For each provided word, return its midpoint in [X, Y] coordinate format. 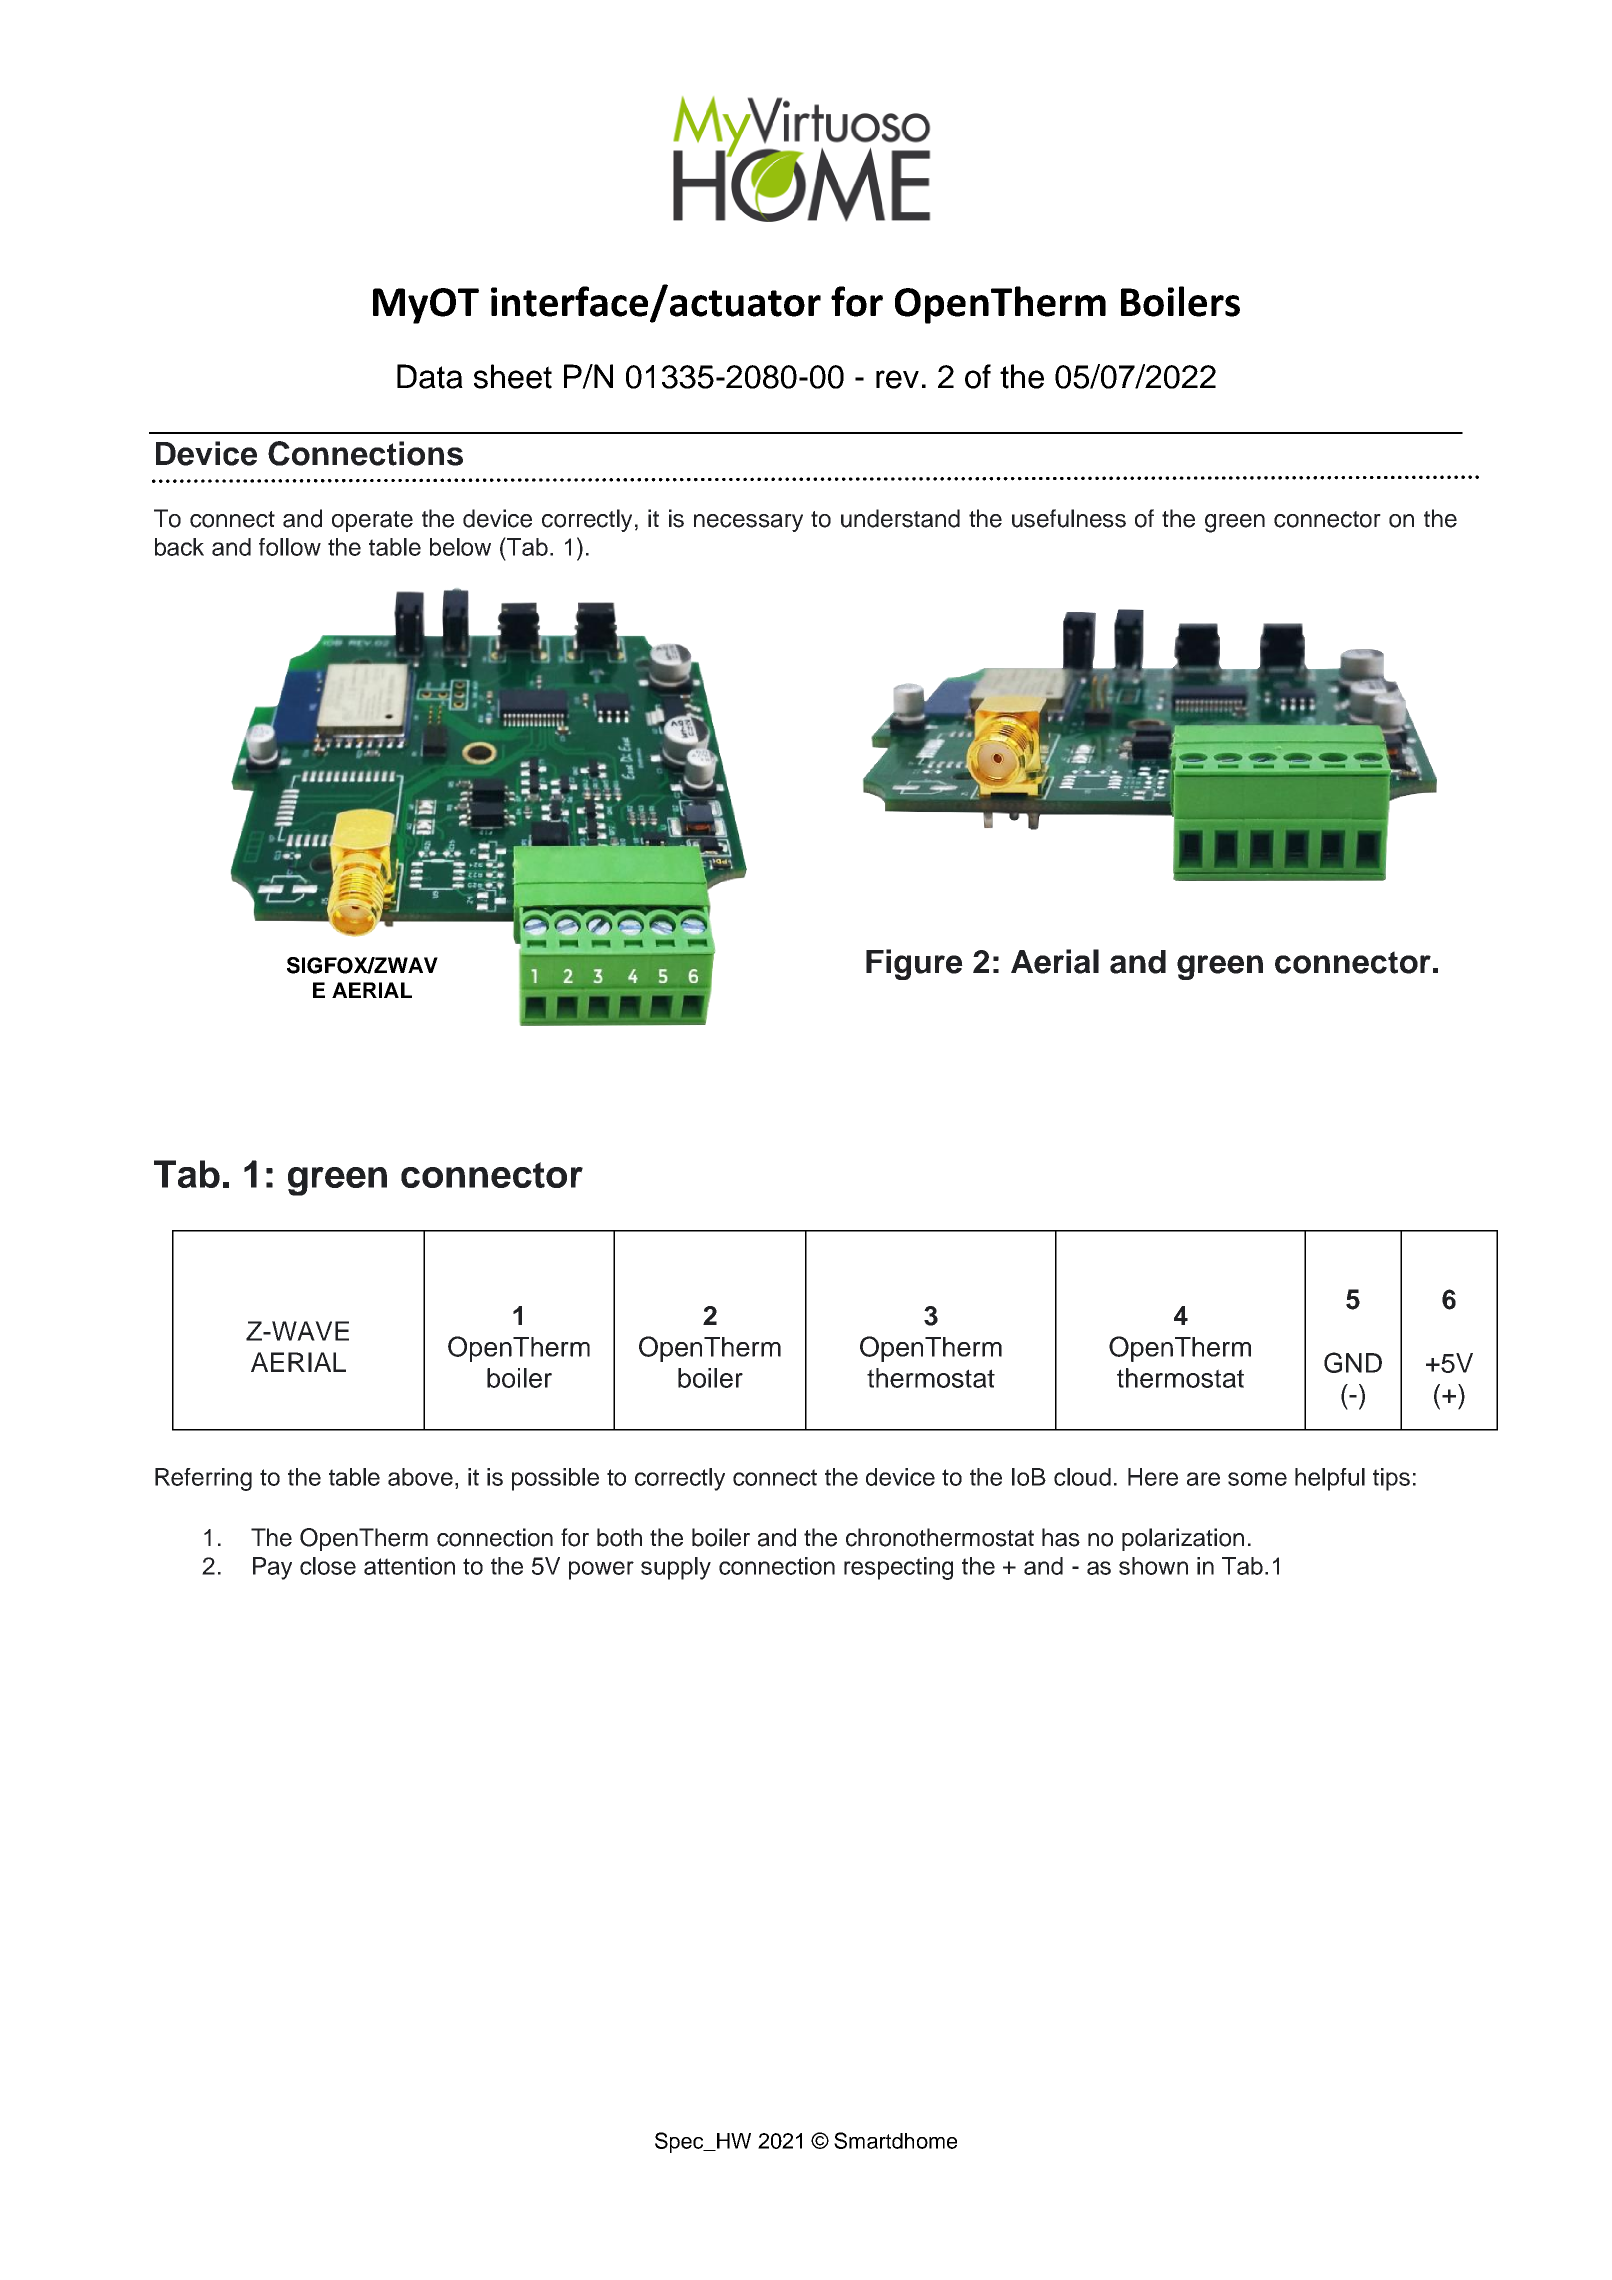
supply [676, 1568]
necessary [748, 523]
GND [1353, 1362]
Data [430, 376]
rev [897, 379]
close [328, 1566]
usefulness [1069, 518]
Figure [914, 964]
